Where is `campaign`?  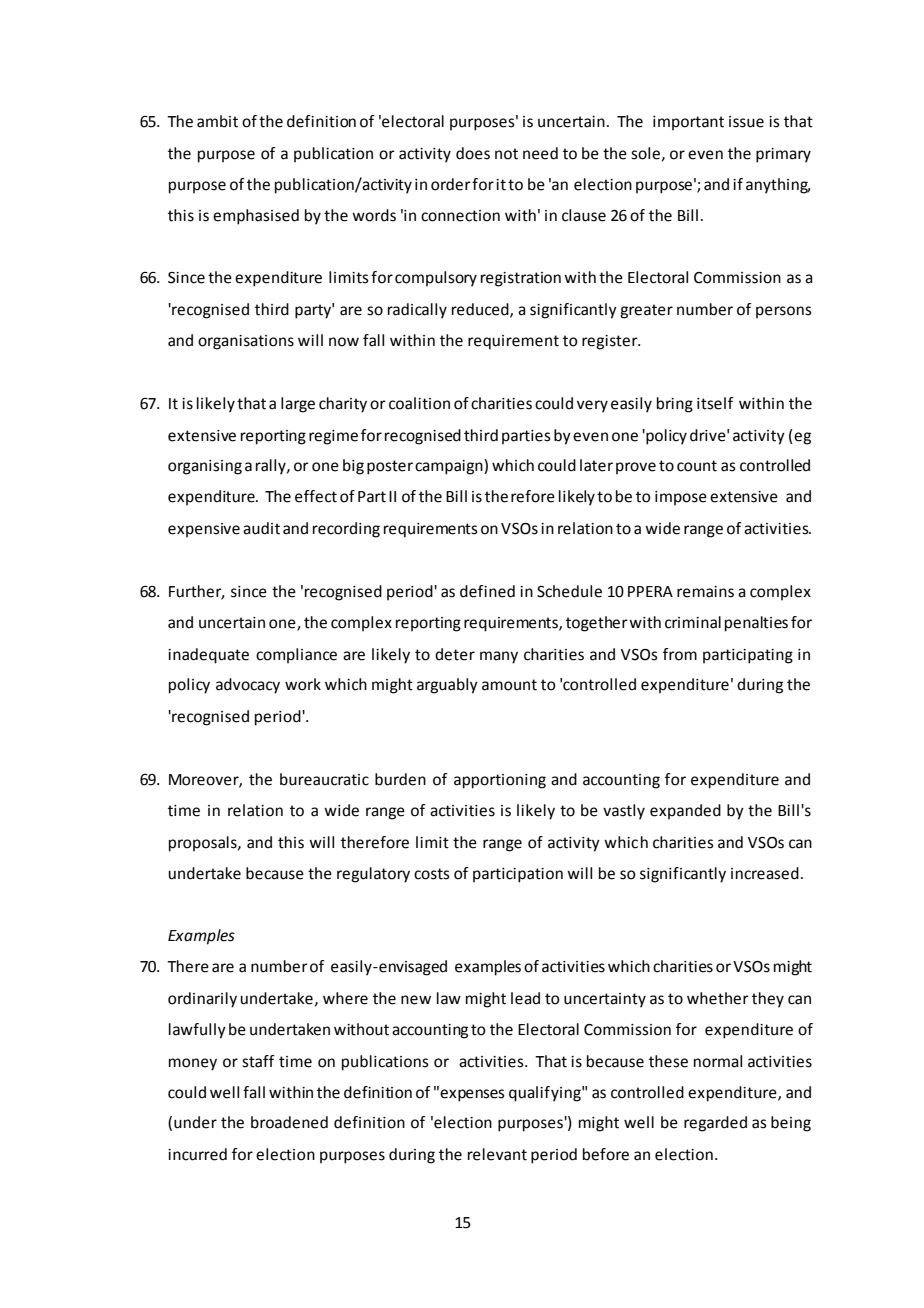
campaign is located at coordinates (450, 467).
